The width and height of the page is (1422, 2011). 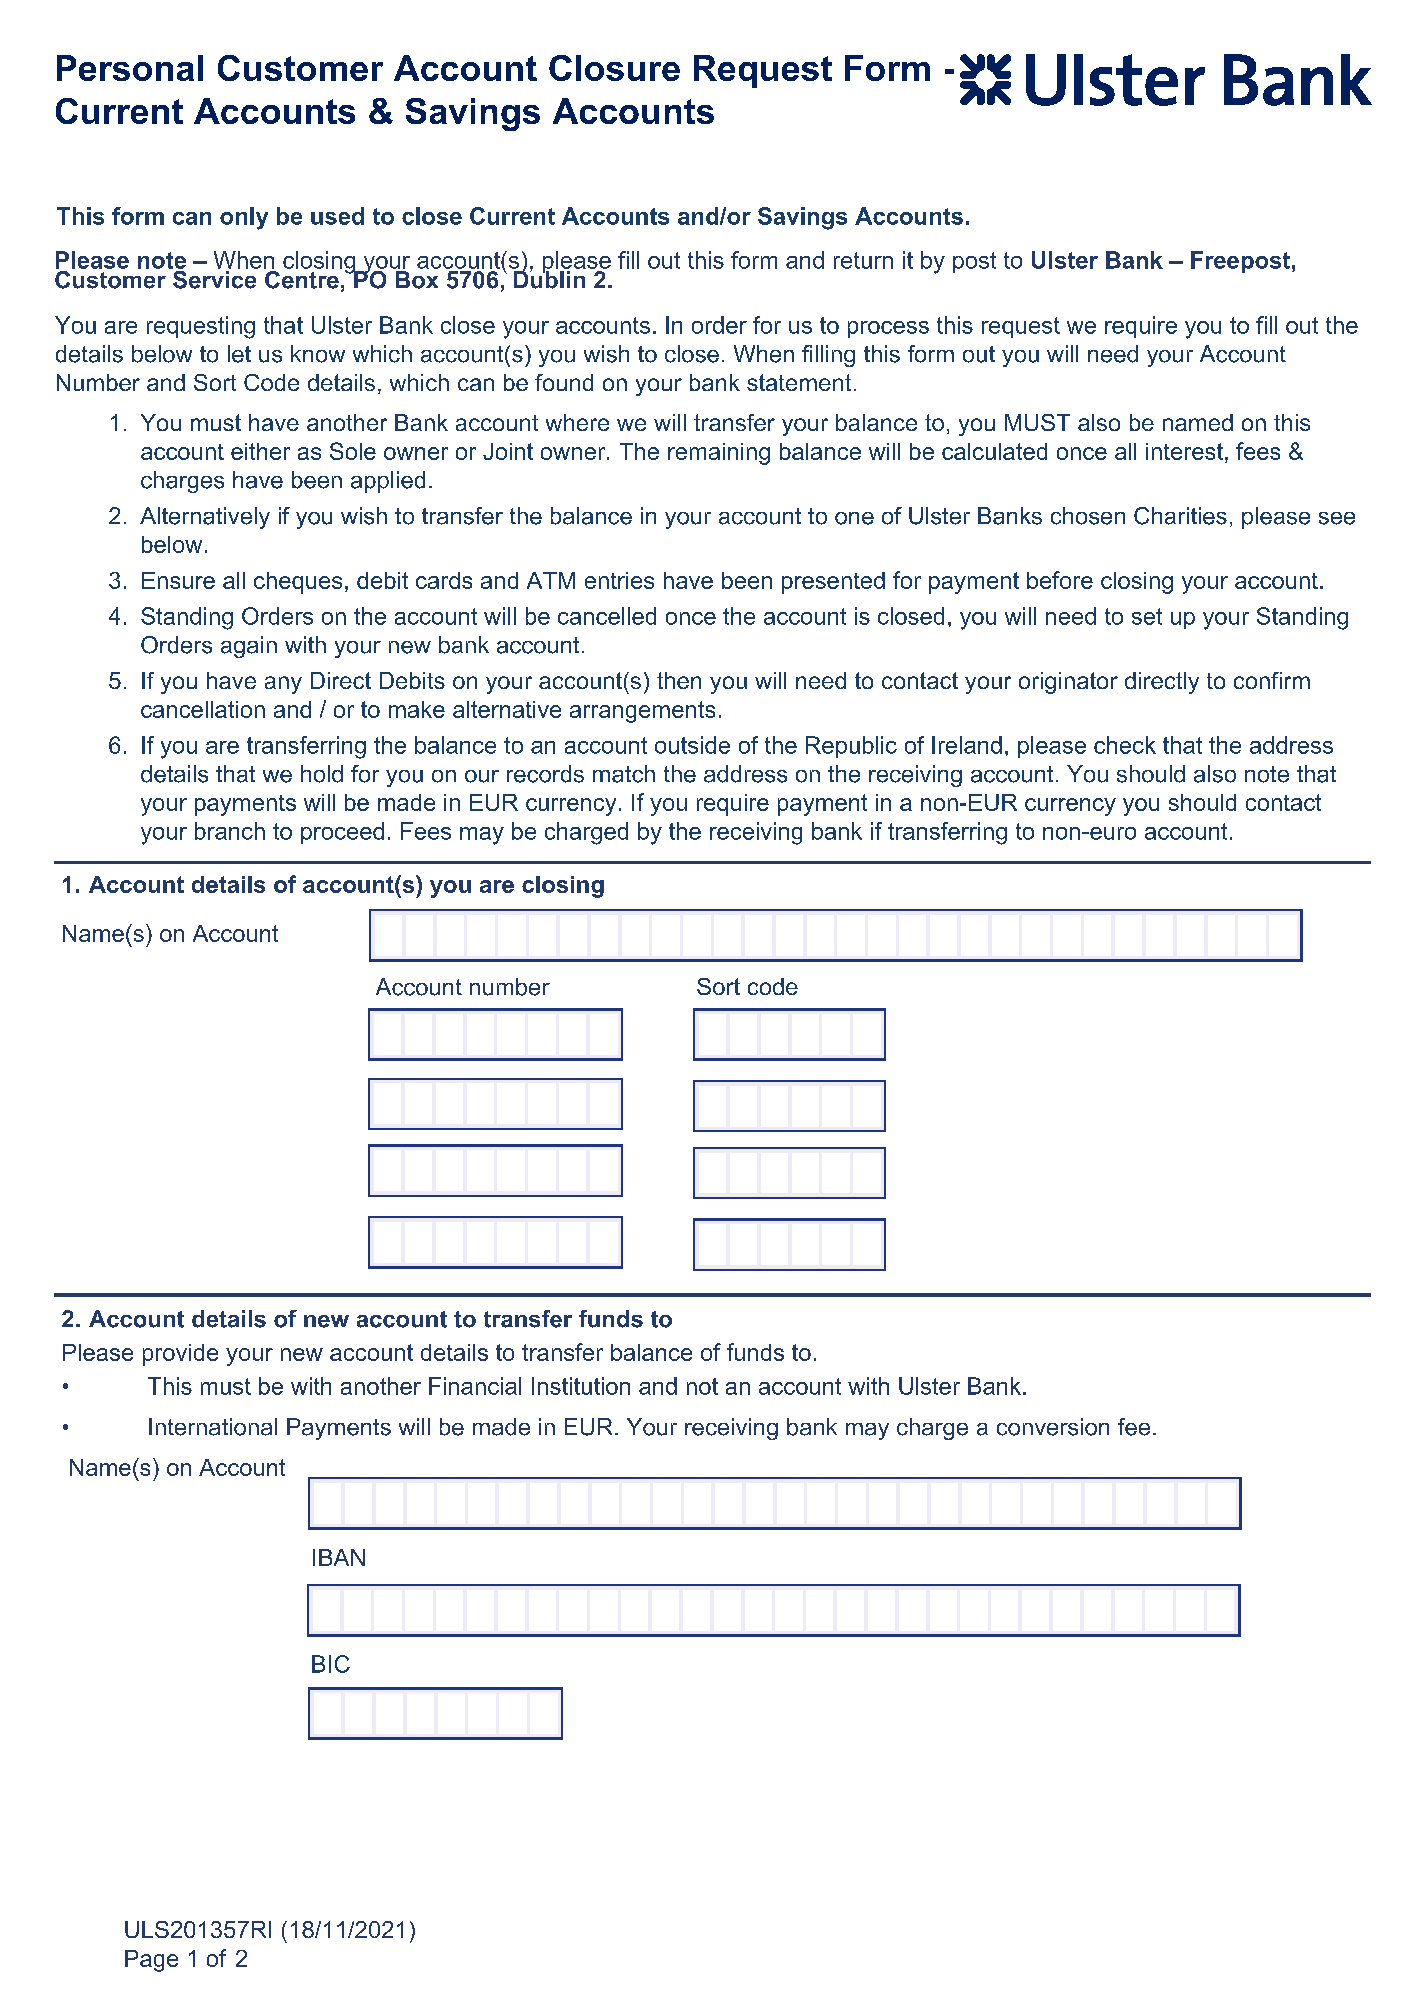 I want to click on branch, so click(x=230, y=831).
